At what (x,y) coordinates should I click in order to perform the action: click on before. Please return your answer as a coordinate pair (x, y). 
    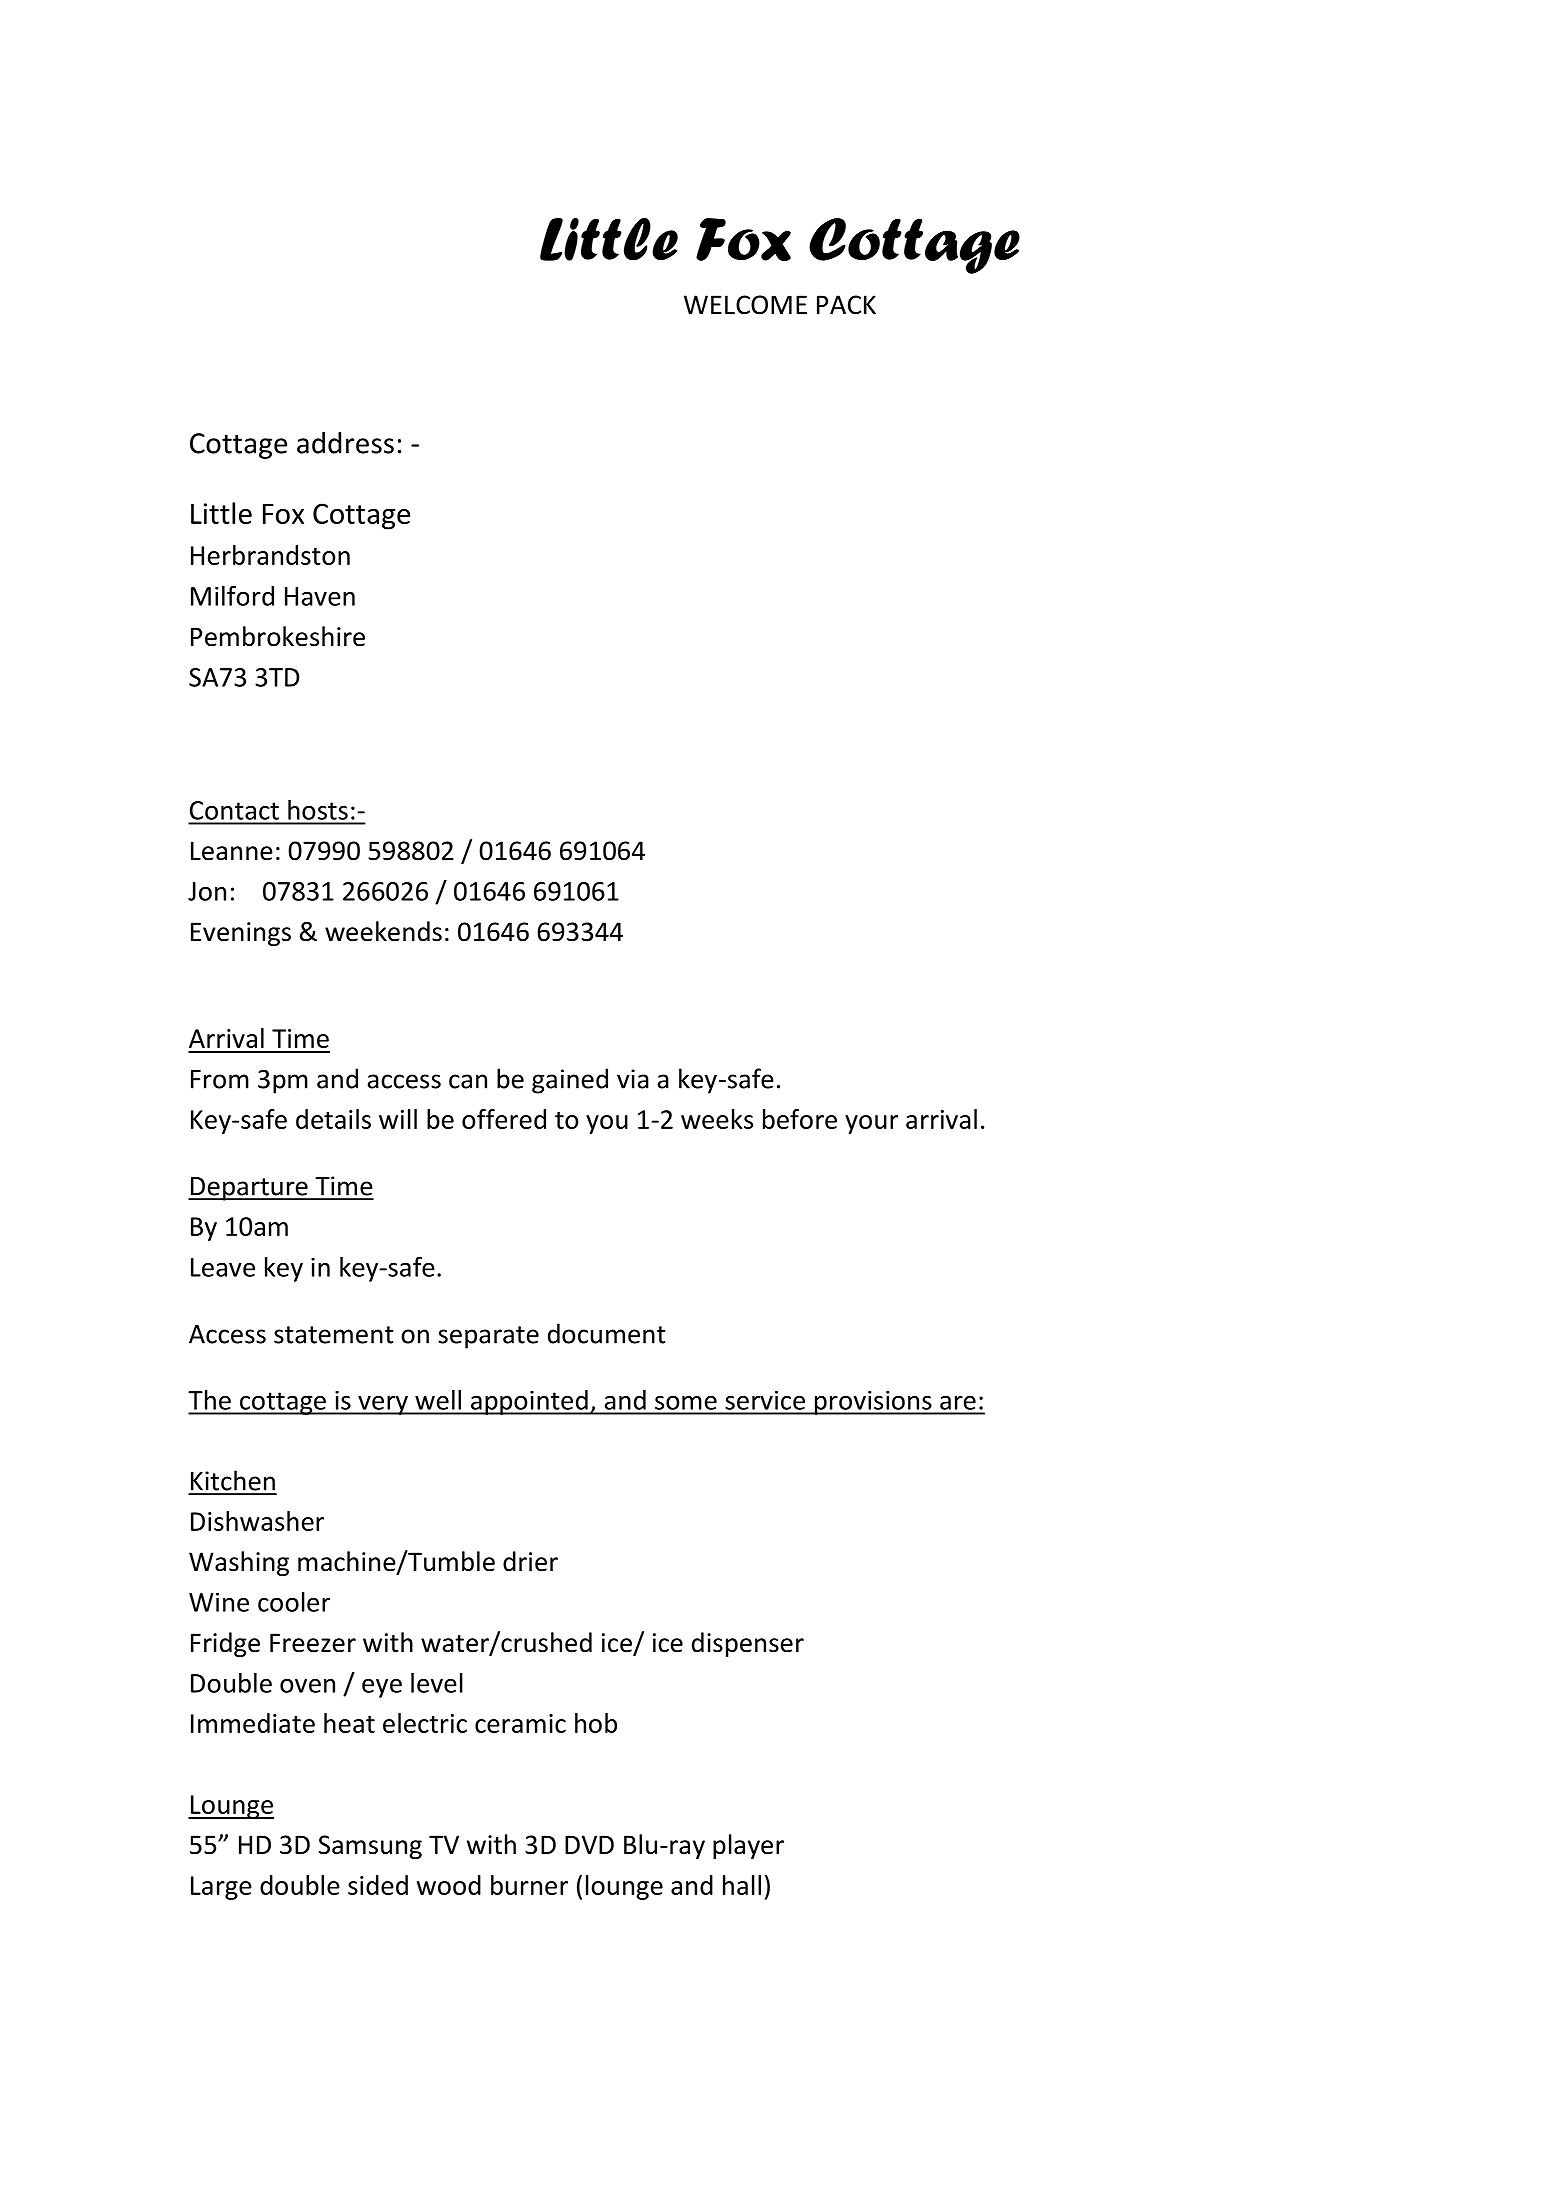
    Looking at the image, I should click on (800, 1119).
